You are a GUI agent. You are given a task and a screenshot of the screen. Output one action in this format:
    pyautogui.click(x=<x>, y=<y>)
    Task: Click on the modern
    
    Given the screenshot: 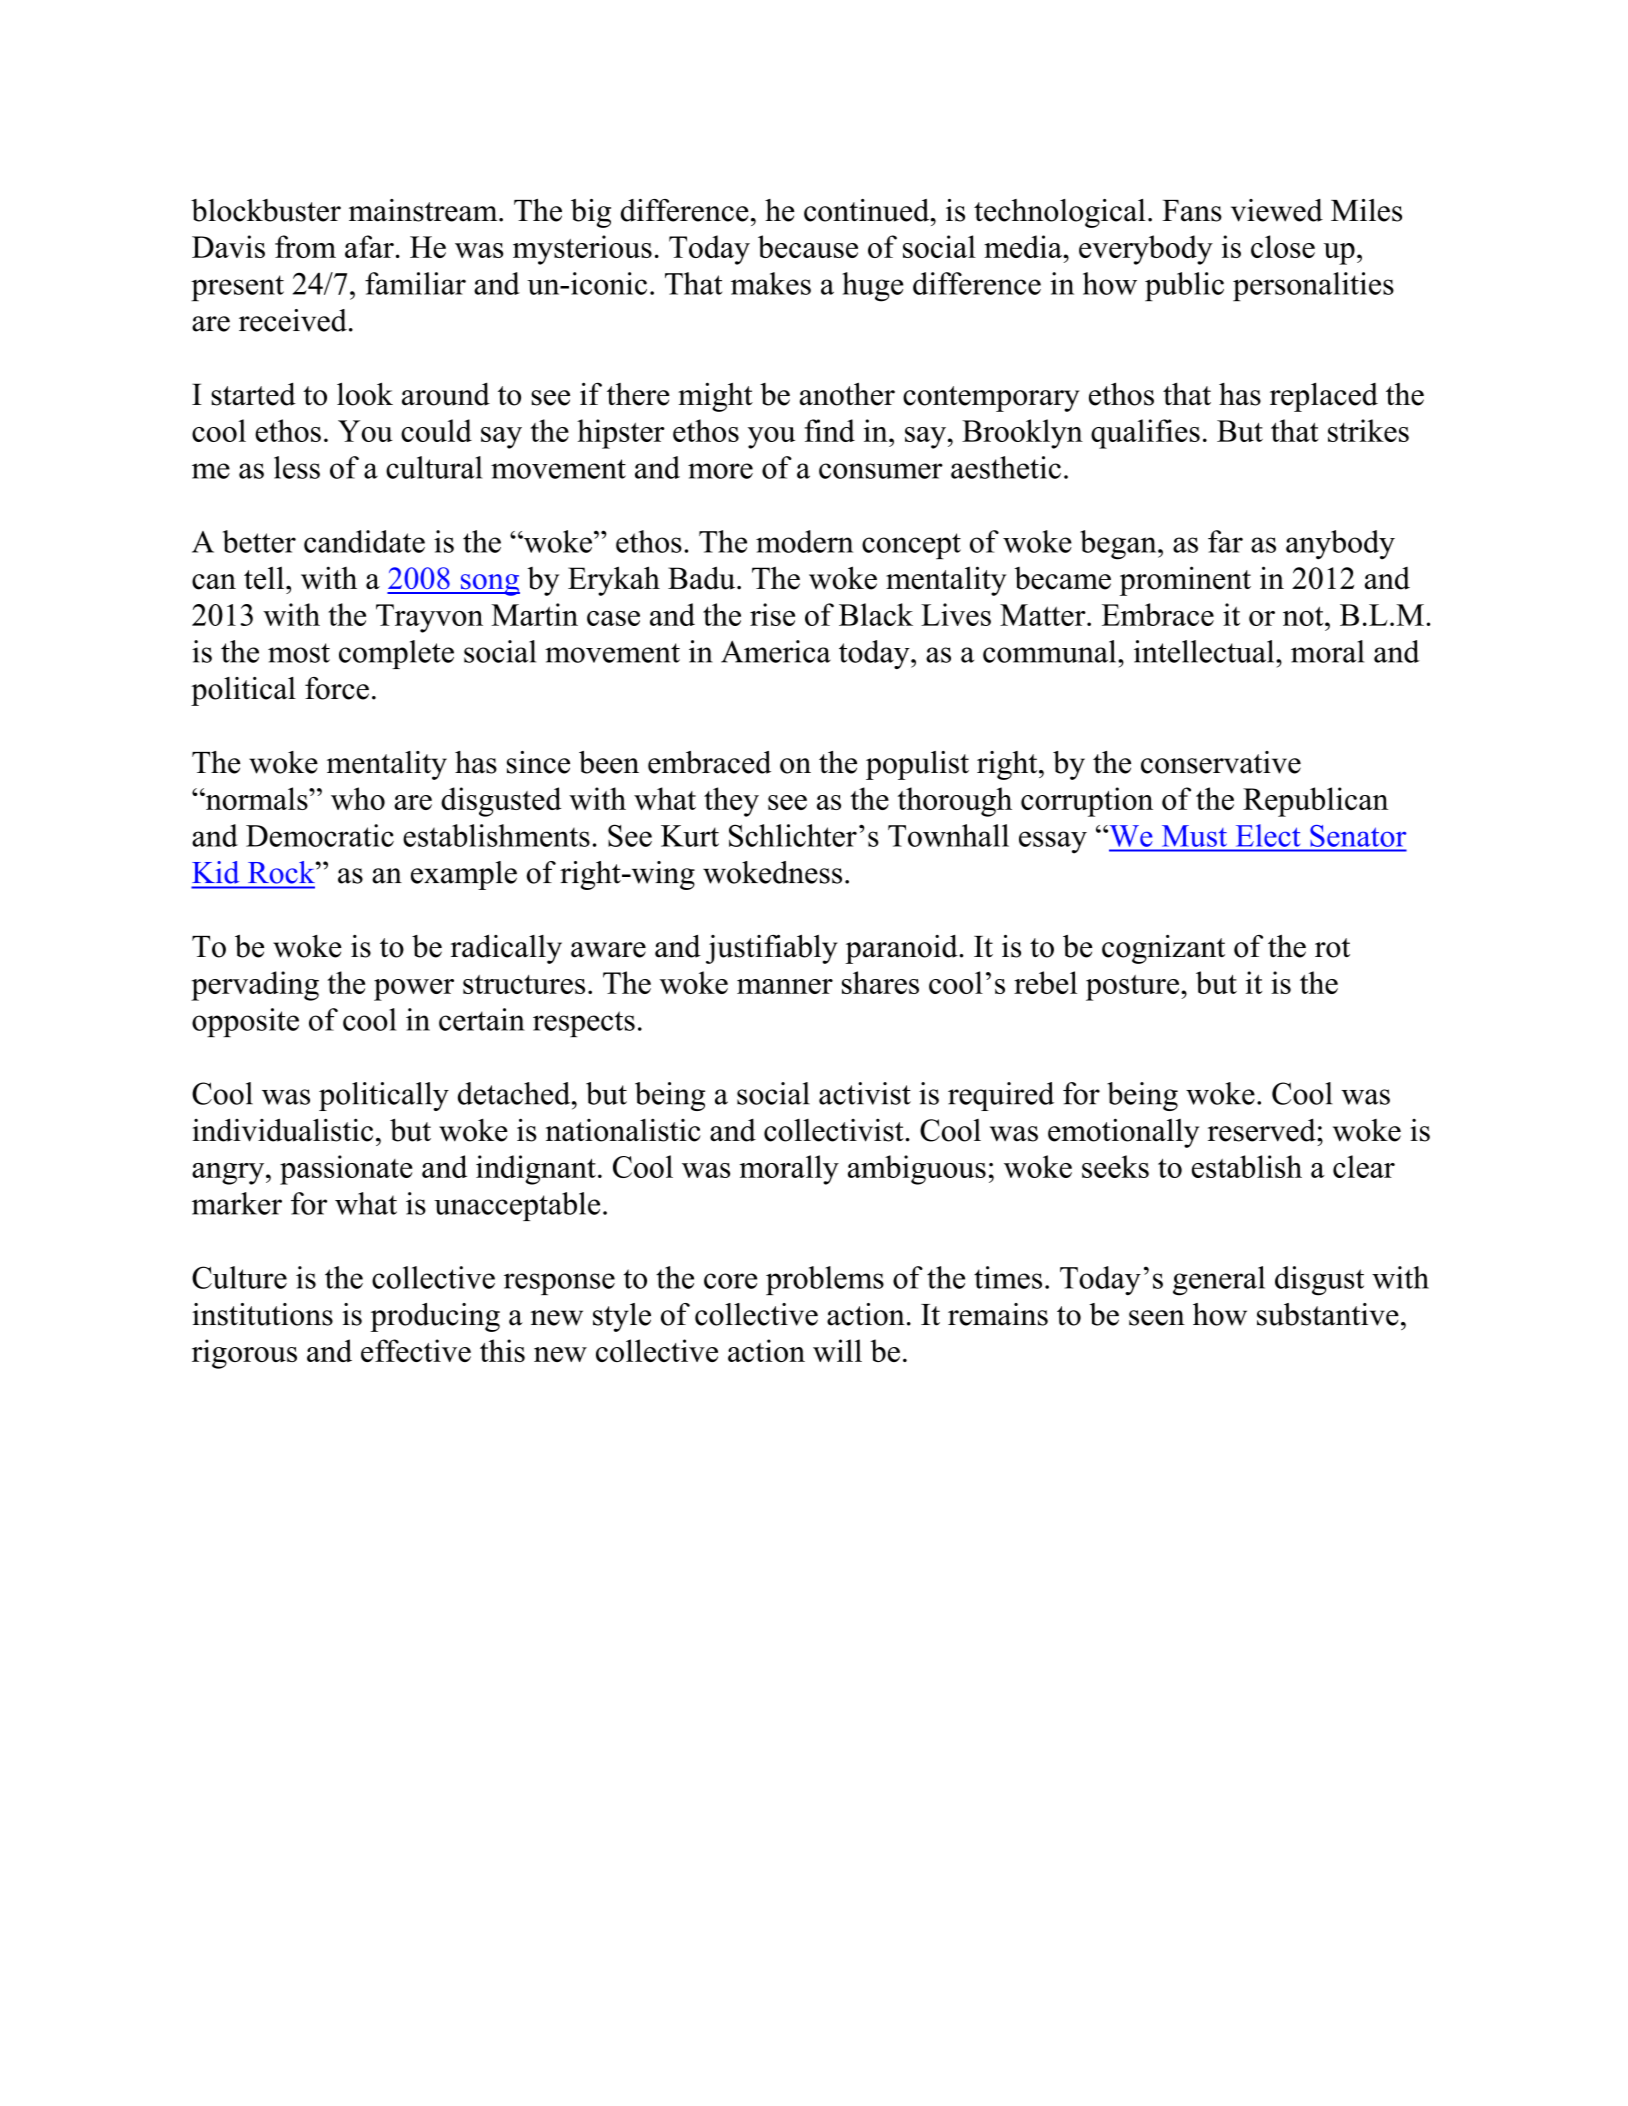 What is the action you would take?
    pyautogui.click(x=804, y=541)
